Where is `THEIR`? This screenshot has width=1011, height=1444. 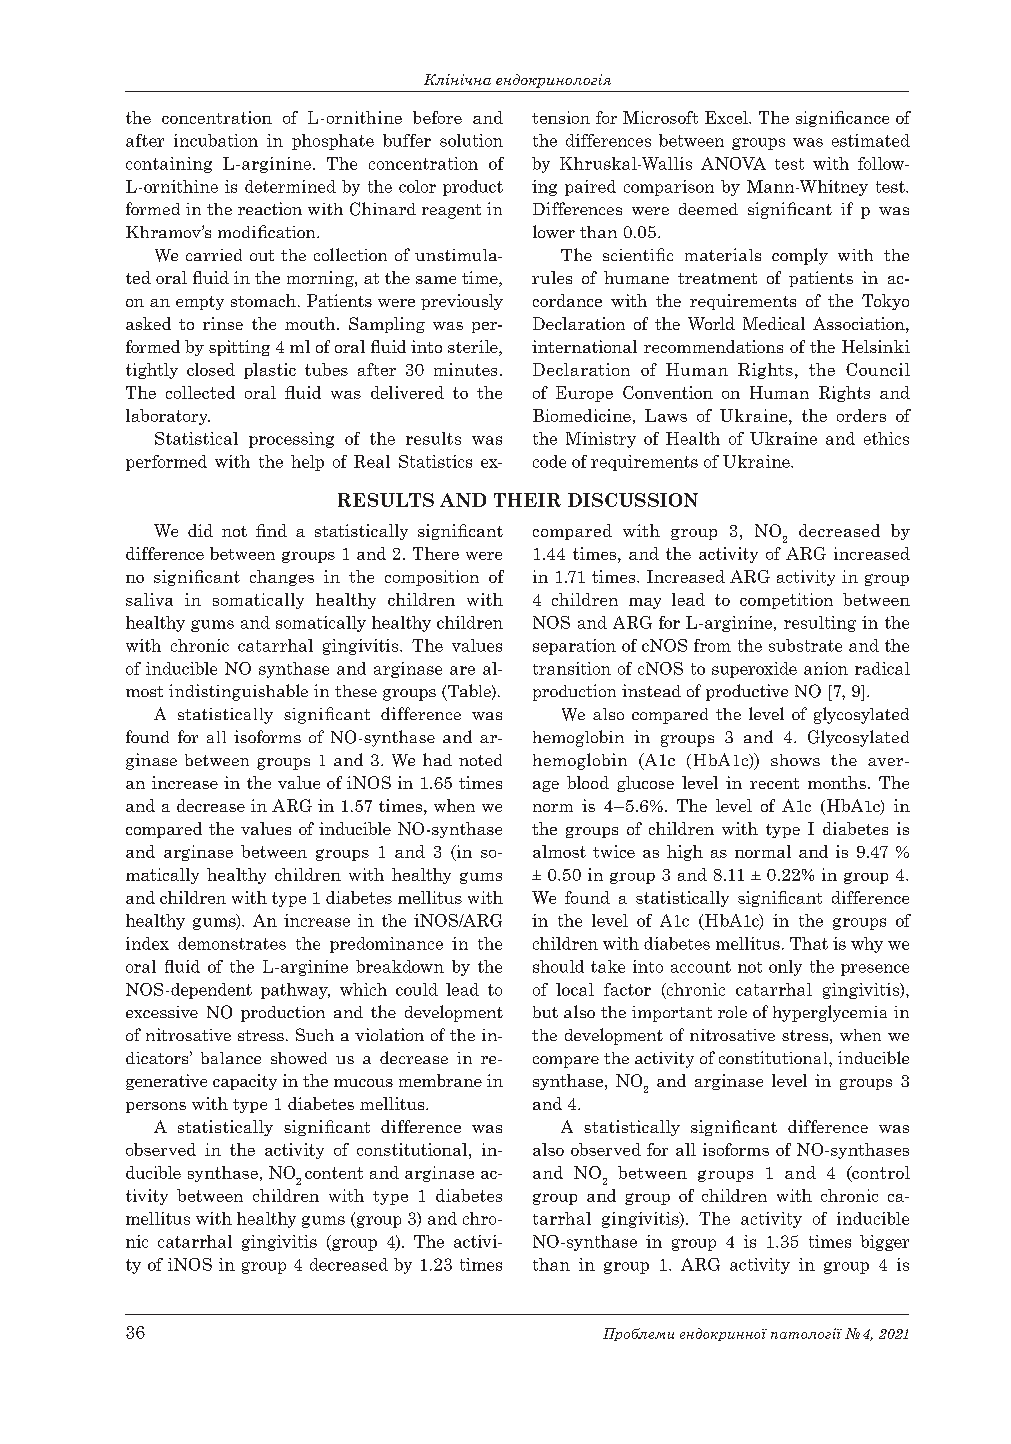 THEIR is located at coordinates (527, 500).
